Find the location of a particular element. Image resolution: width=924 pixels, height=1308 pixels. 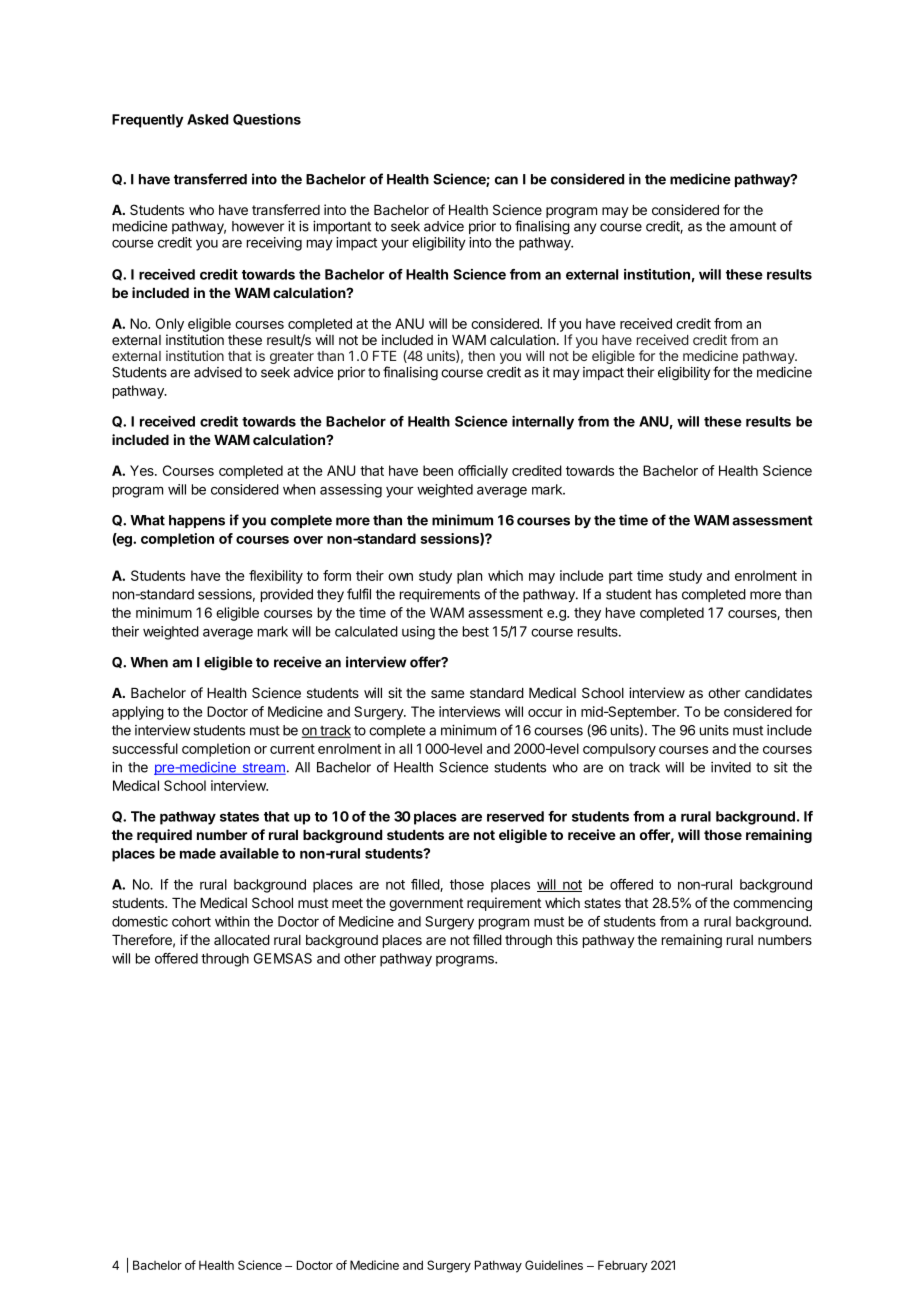

amount is located at coordinates (753, 227).
